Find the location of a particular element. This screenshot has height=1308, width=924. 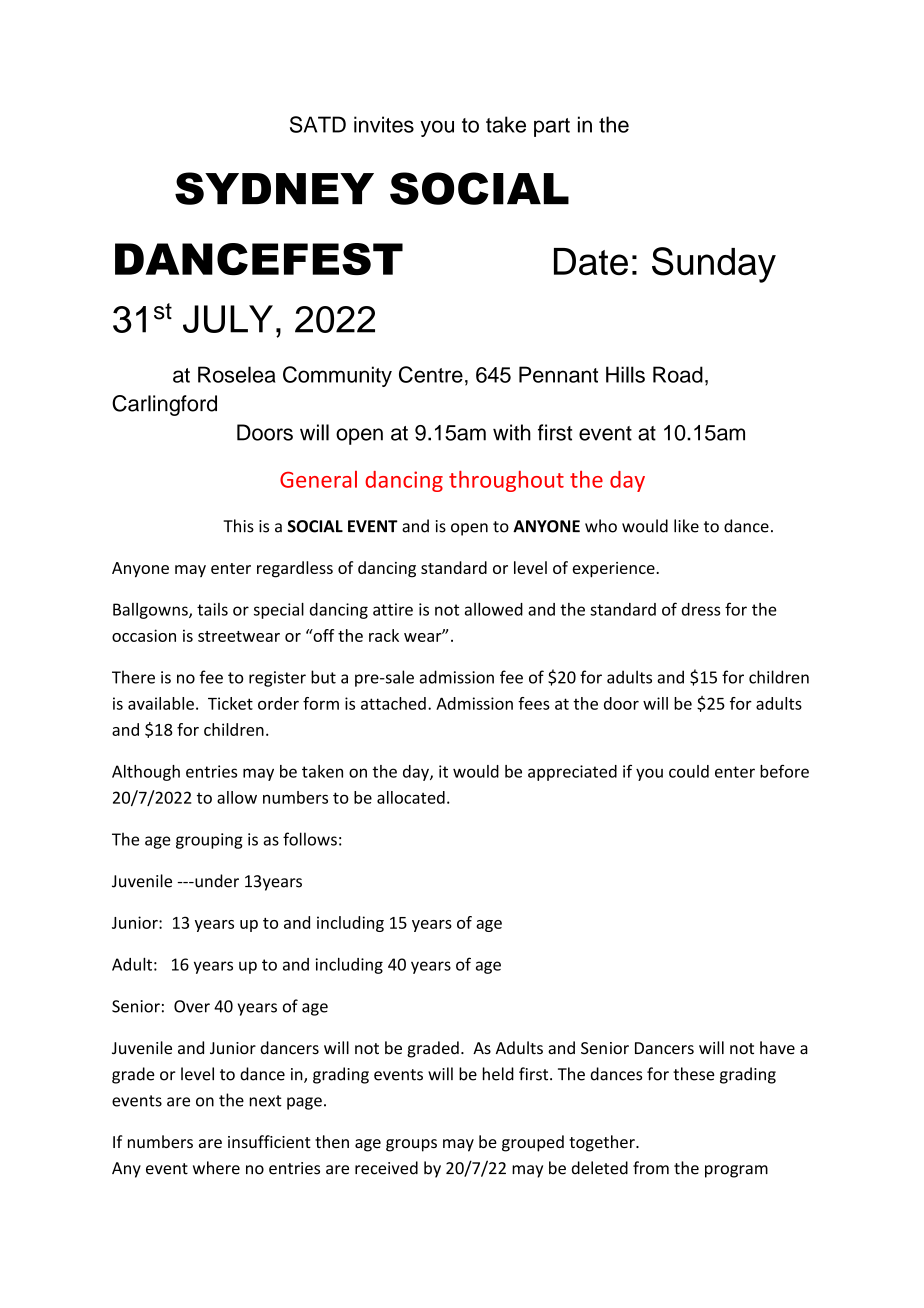

groups is located at coordinates (411, 1145).
